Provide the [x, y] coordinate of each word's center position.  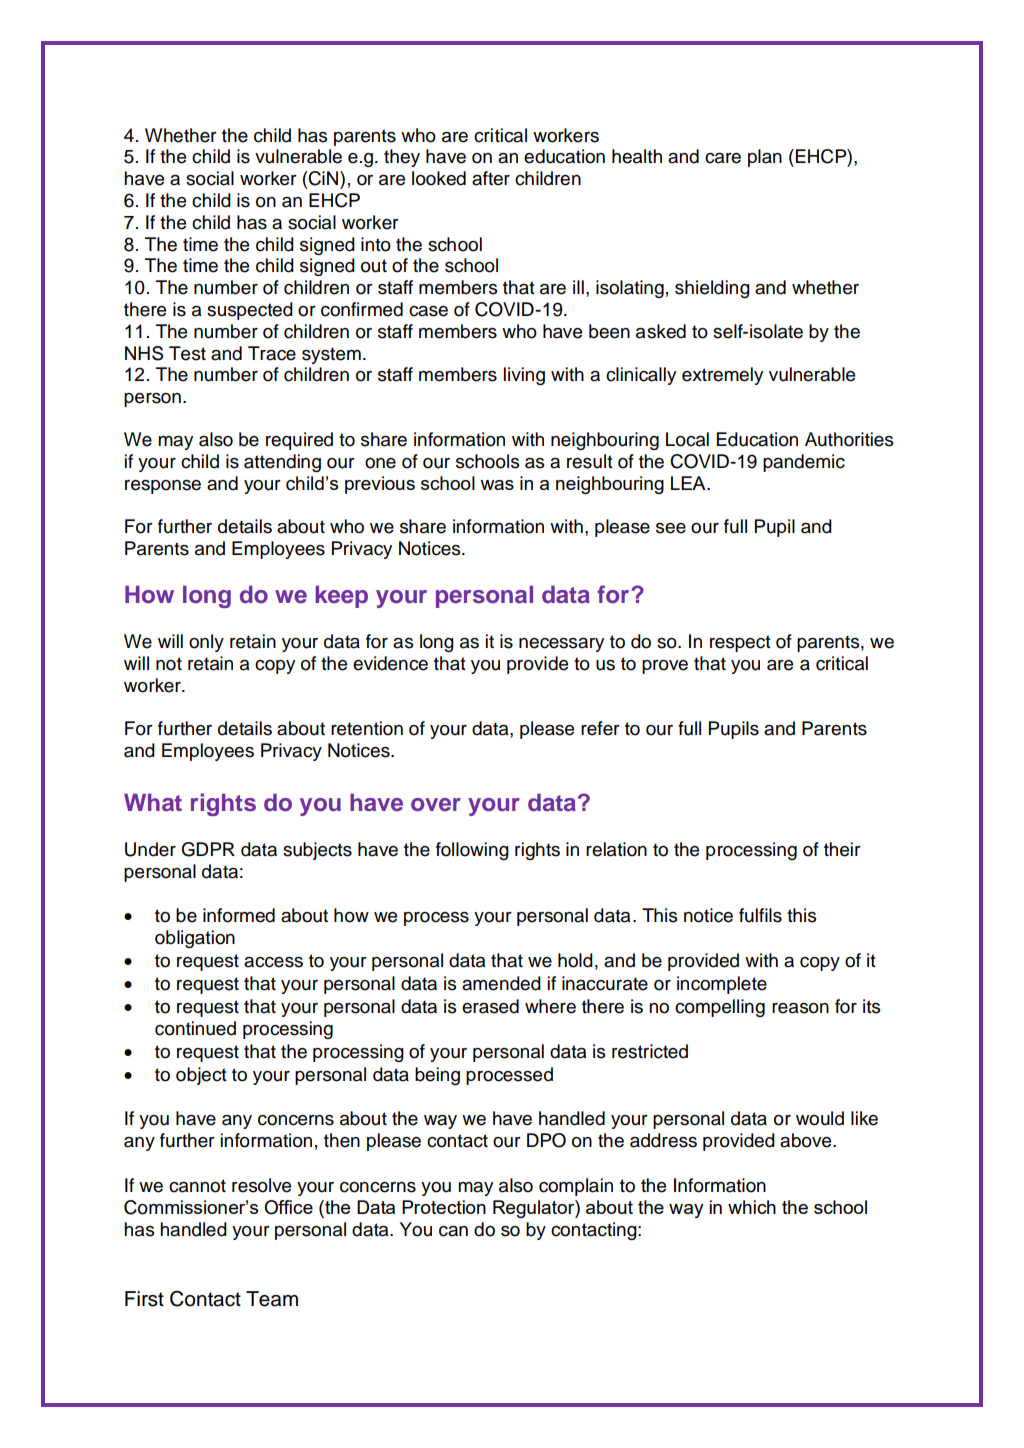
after [491, 178]
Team [272, 1299]
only [206, 643]
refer [600, 728]
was [497, 485]
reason [800, 1008]
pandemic [804, 463]
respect [740, 643]
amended [501, 983]
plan [765, 158]
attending [282, 463]
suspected [250, 311]
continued [195, 1028]
